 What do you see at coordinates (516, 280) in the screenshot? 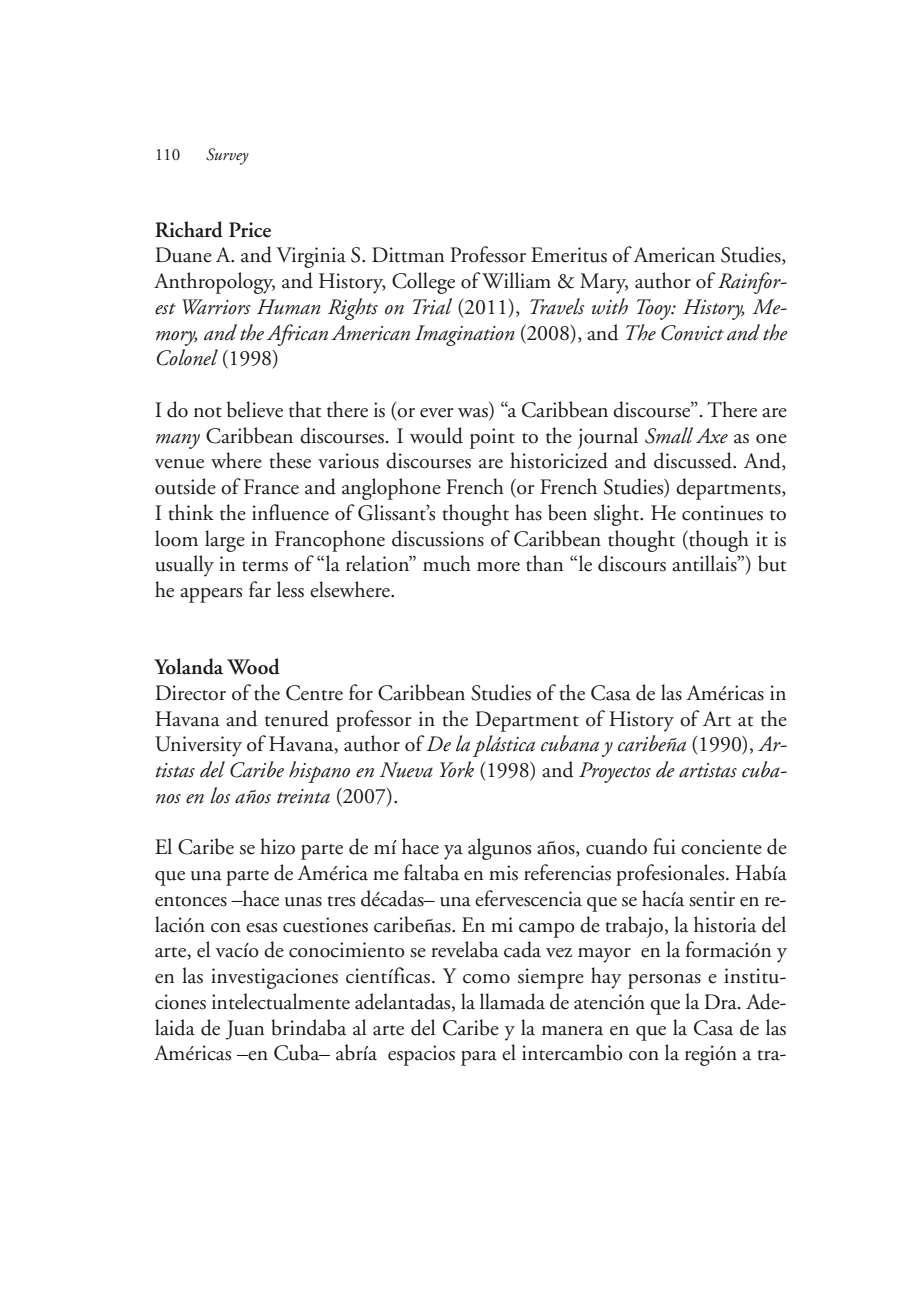
I see `William` at bounding box center [516, 280].
